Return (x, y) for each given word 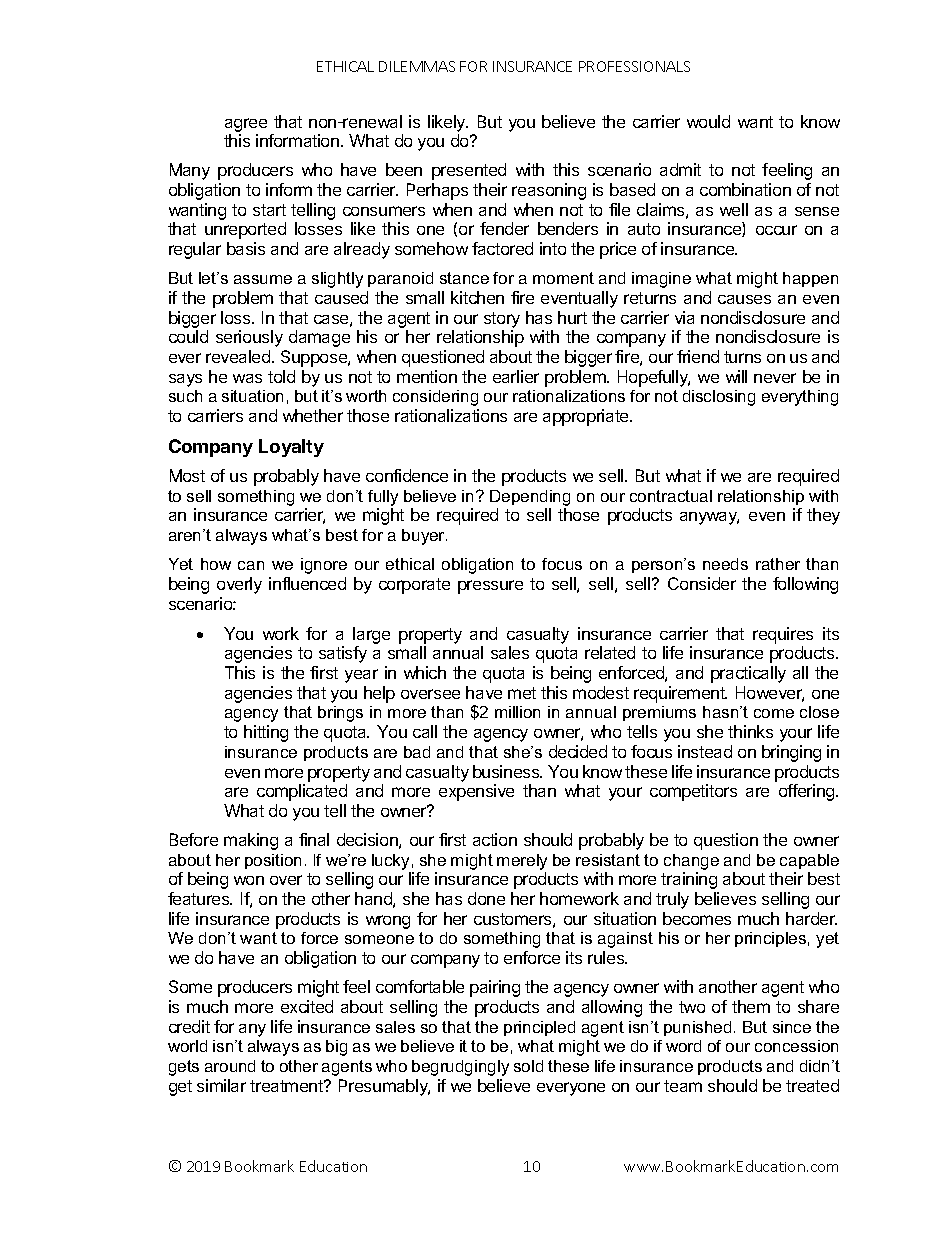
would (708, 121)
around (230, 1066)
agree (246, 125)
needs (725, 564)
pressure (490, 587)
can (251, 565)
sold (528, 1066)
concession (796, 1046)
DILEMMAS (417, 66)
